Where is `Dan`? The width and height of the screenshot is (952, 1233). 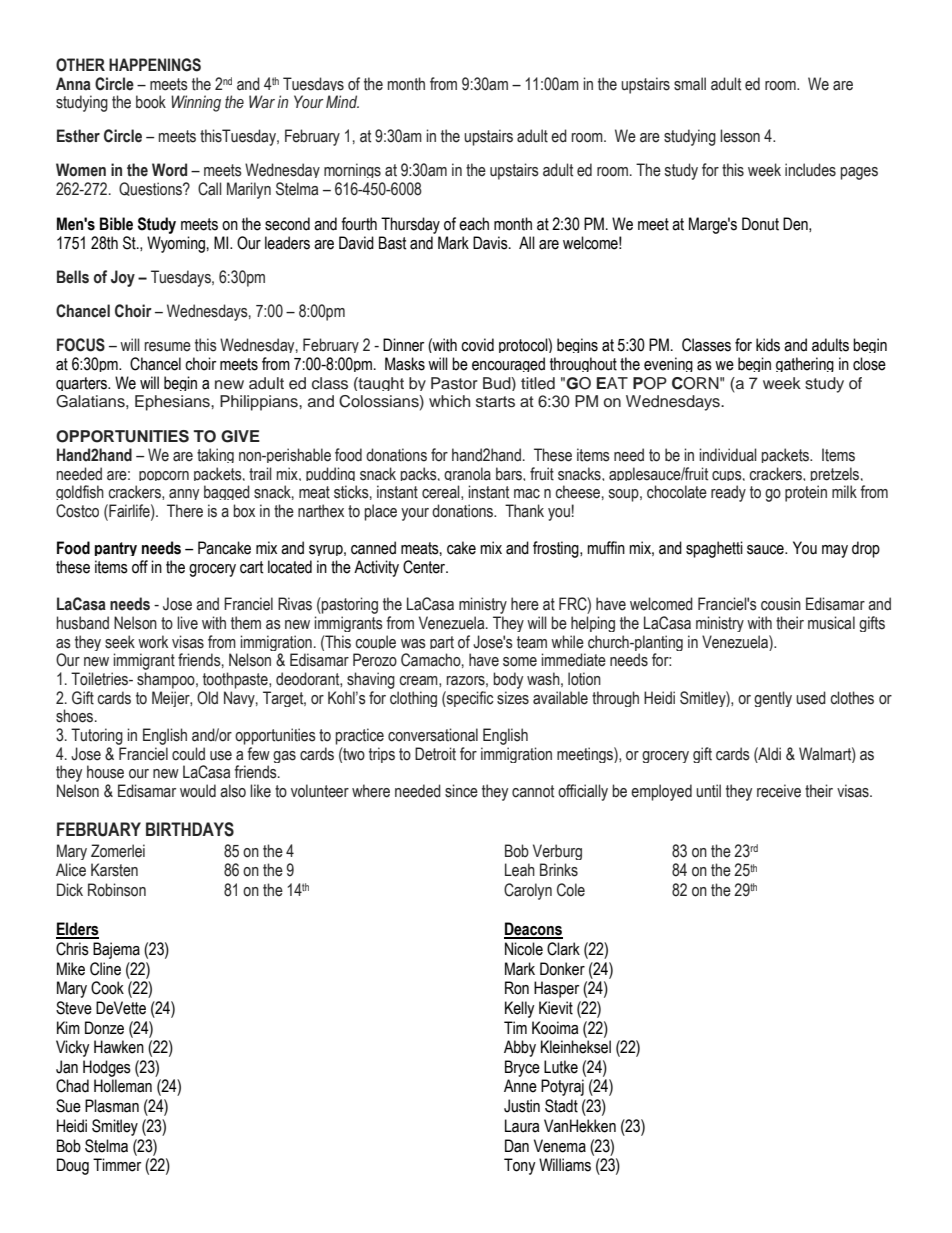 Dan is located at coordinates (517, 1146).
